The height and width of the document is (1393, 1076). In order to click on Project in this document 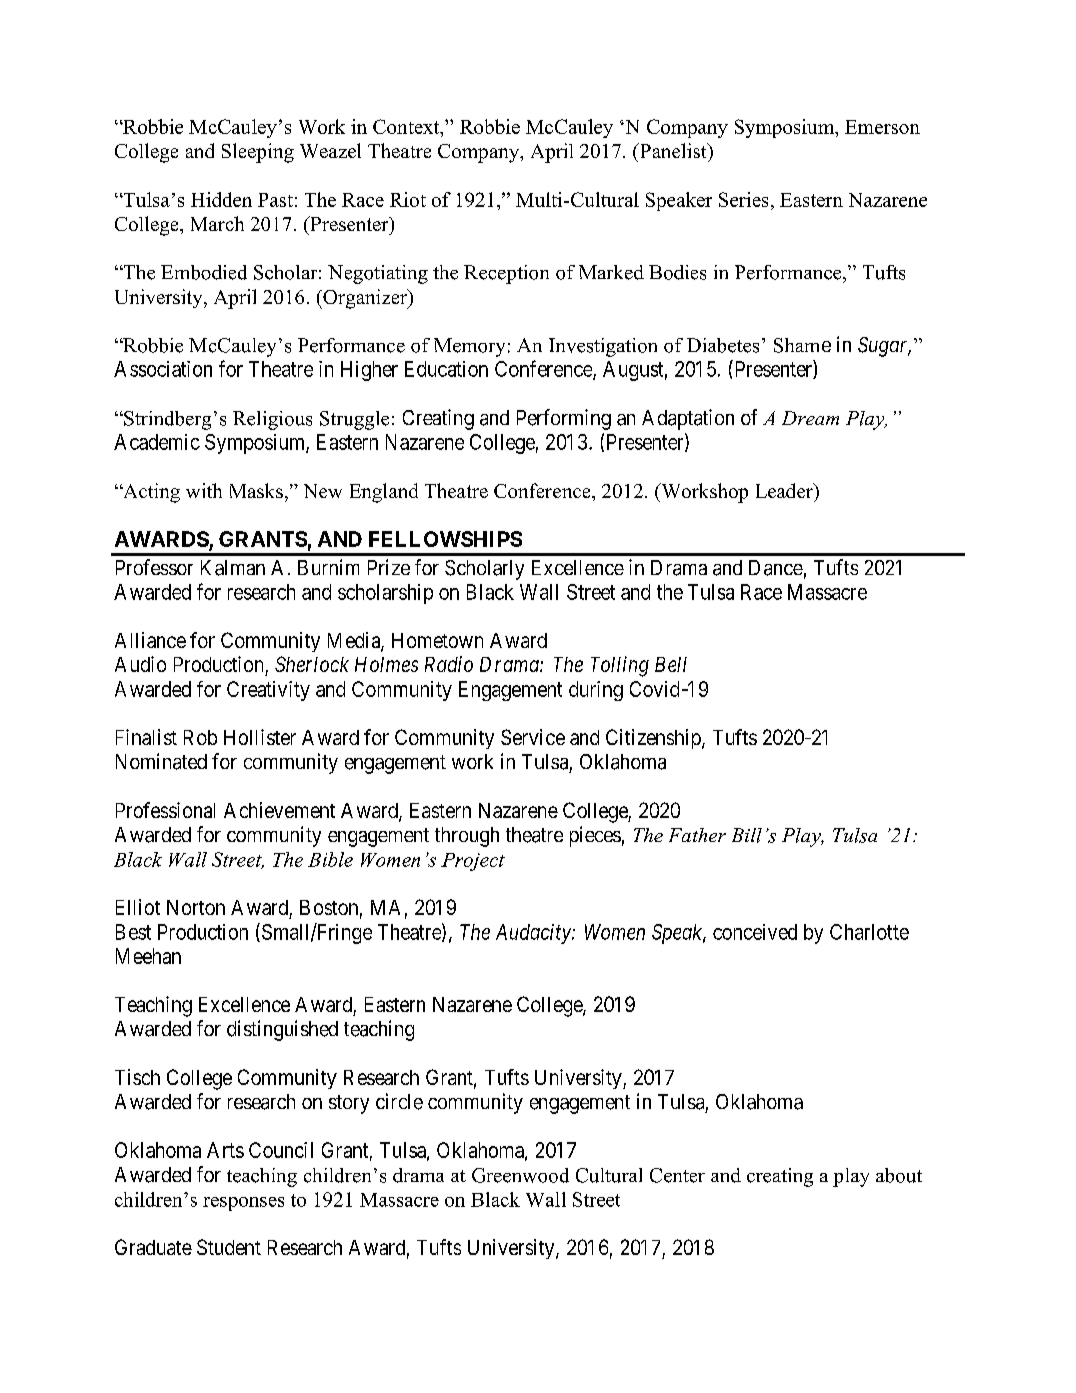, I will do `click(473, 862)`.
